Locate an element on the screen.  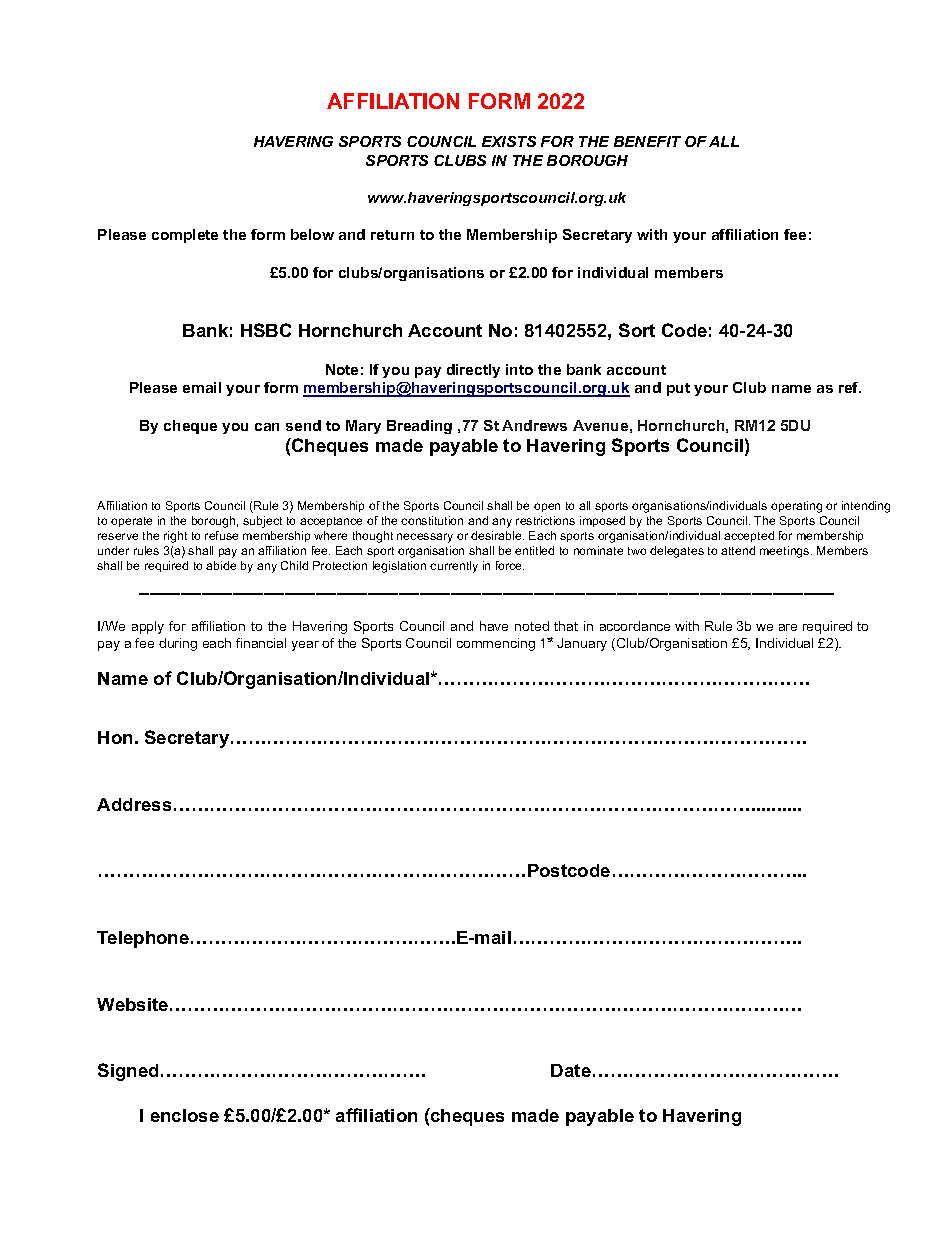
commencing is located at coordinates (496, 644).
